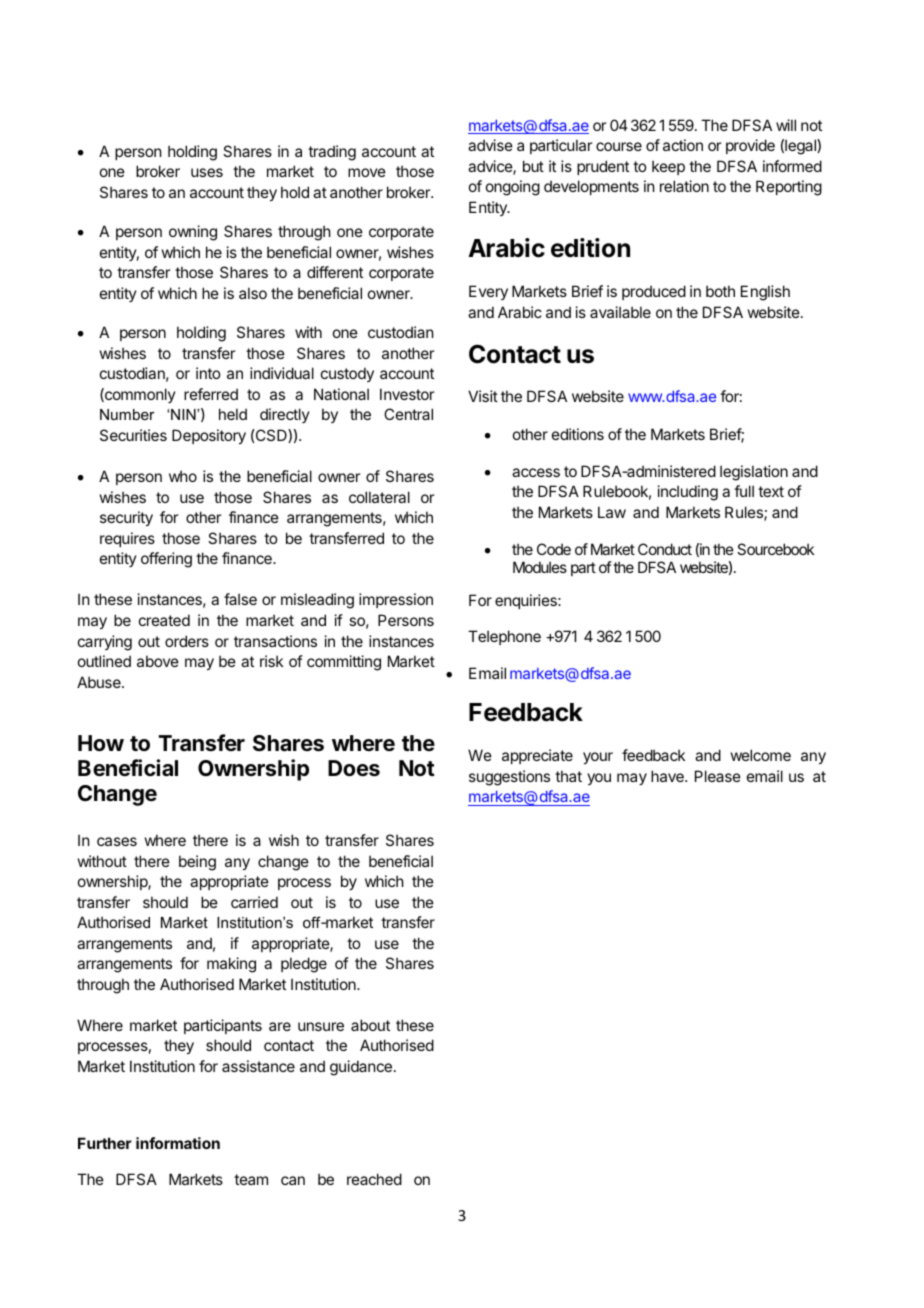 This screenshot has height=1308, width=924. I want to click on information, so click(178, 1143).
